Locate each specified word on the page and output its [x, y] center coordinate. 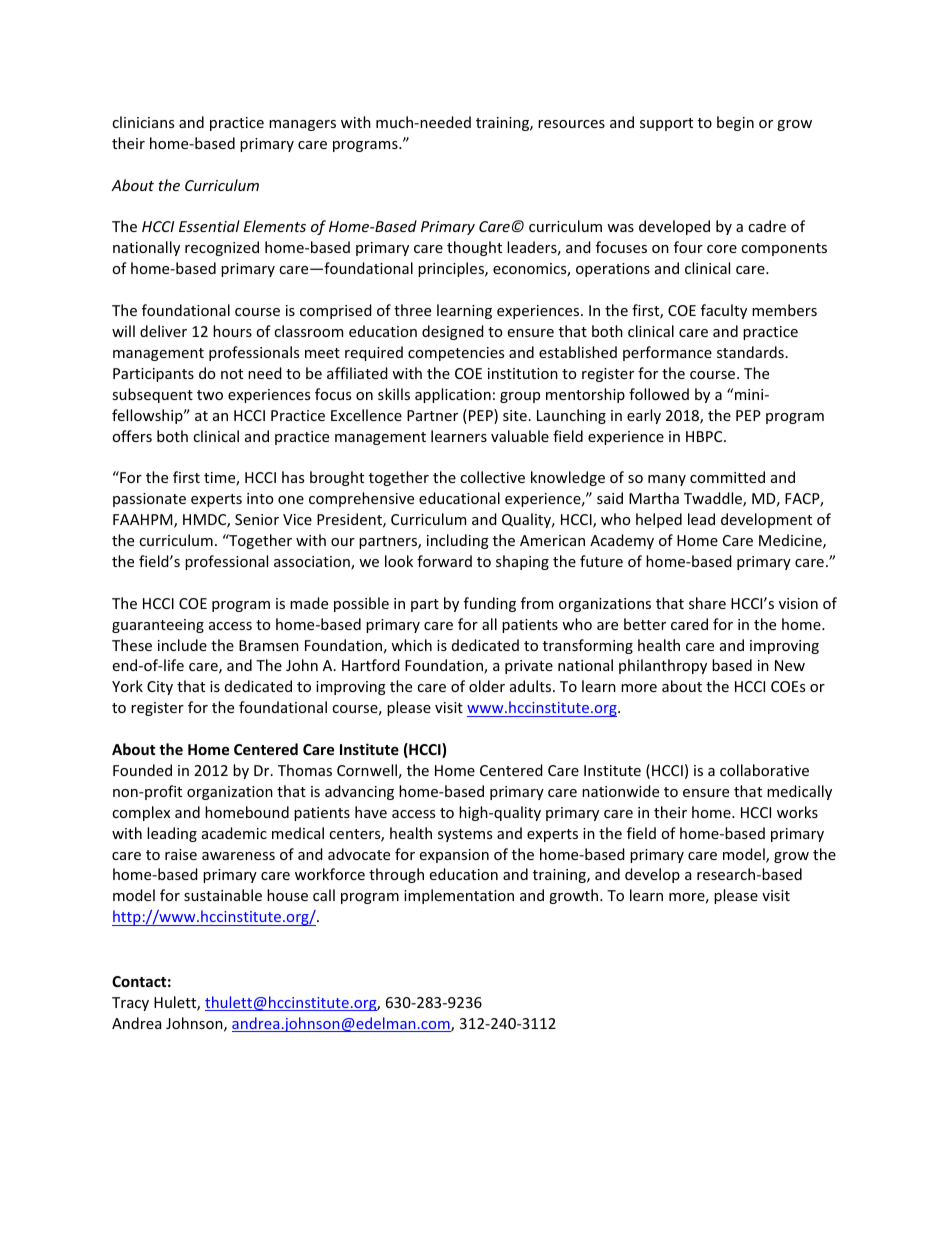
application [453, 395]
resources [571, 124]
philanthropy [663, 666]
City [160, 688]
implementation [459, 896]
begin [735, 123]
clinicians [143, 122]
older [487, 686]
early [644, 416]
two [210, 395]
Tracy [130, 1004]
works [797, 812]
